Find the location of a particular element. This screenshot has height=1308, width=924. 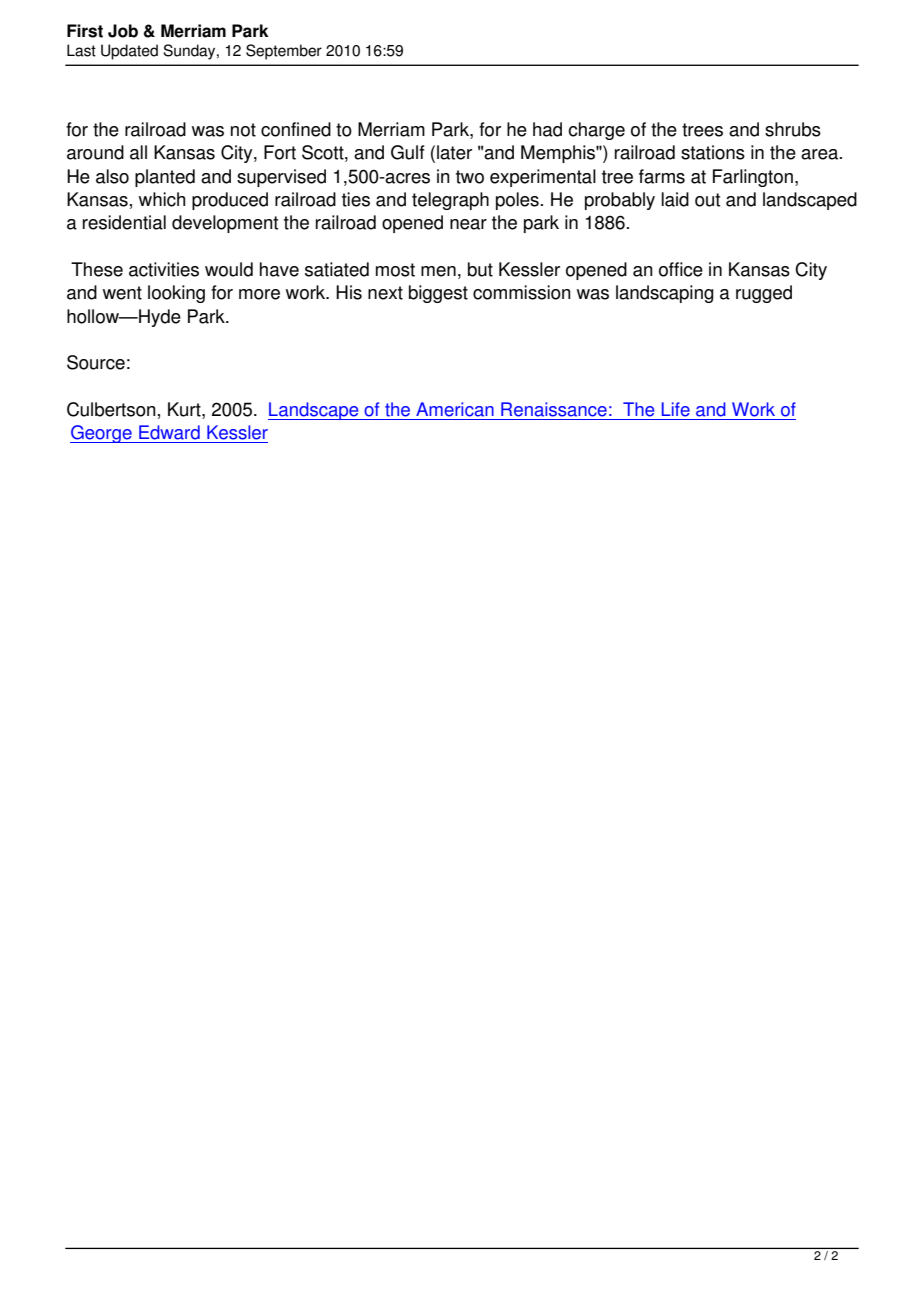

shrubs is located at coordinates (793, 129).
